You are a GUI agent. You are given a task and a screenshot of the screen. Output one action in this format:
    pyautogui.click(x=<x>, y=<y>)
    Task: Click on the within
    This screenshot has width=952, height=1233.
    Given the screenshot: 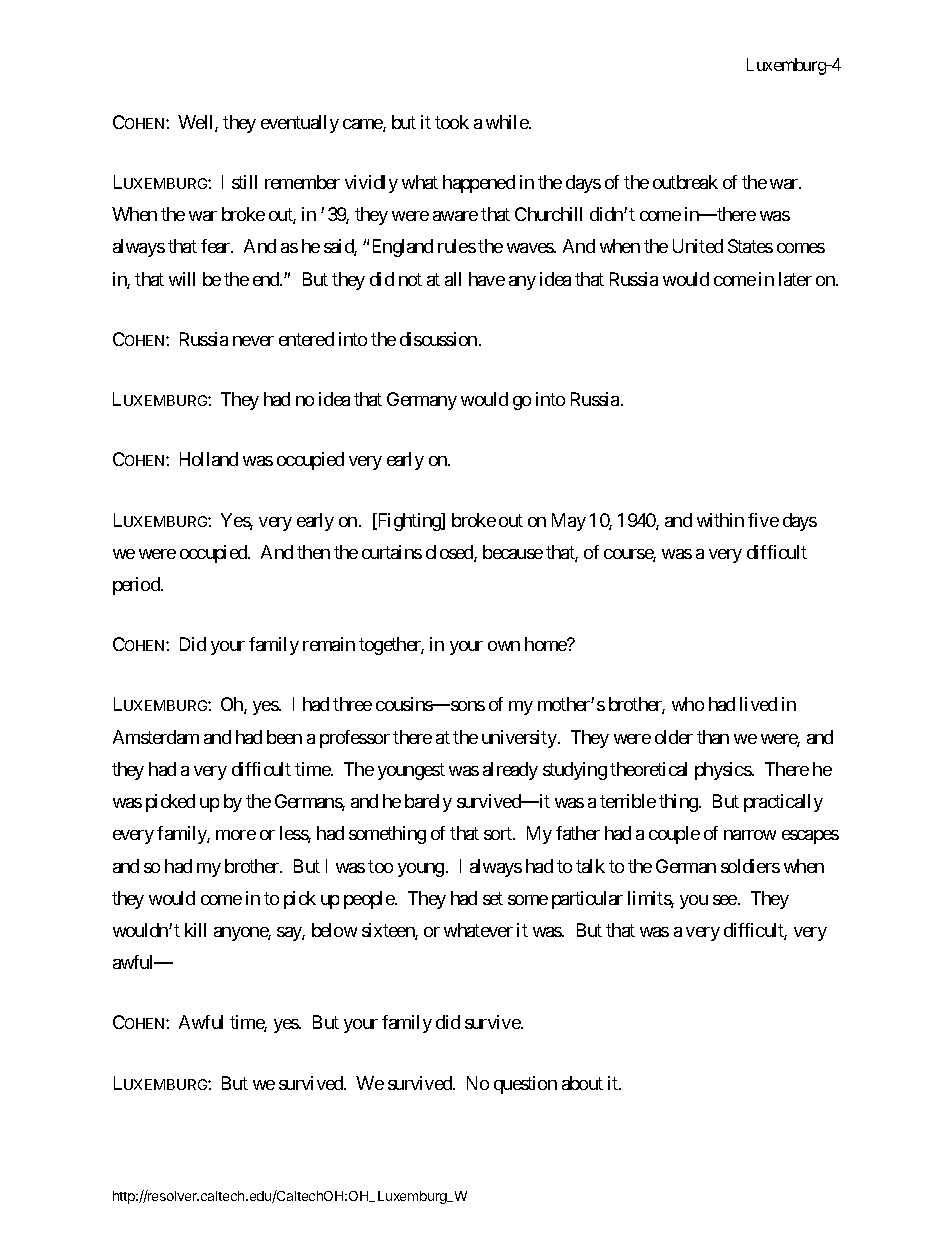 What is the action you would take?
    pyautogui.click(x=720, y=520)
